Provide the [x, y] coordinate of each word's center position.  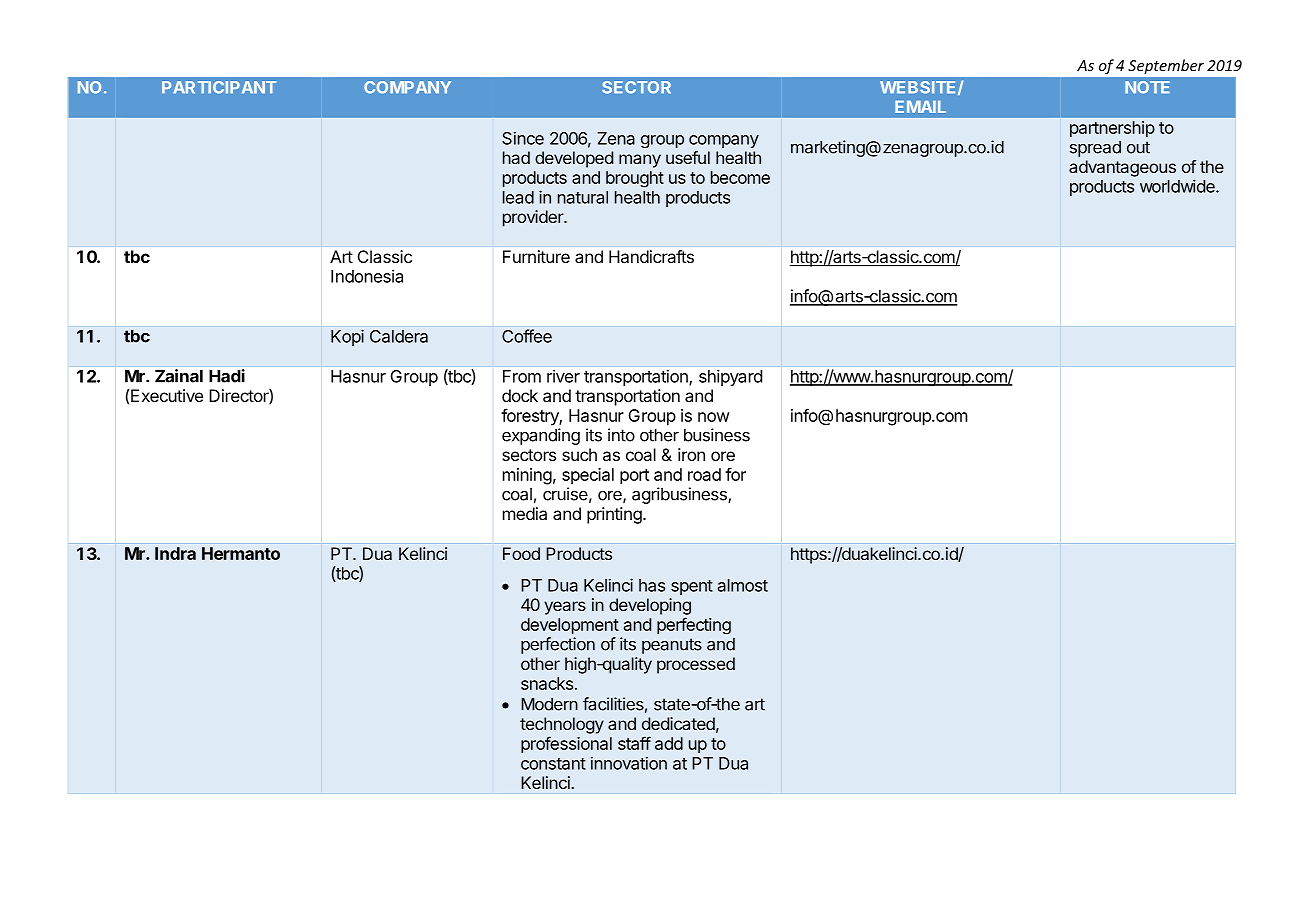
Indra [175, 553]
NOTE [1147, 87]
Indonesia [367, 276]
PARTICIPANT [219, 87]
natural [583, 197]
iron [691, 454]
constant [553, 764]
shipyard [730, 377]
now [714, 417]
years [565, 608]
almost [743, 585]
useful [688, 157]
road [704, 474]
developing [650, 606]
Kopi [347, 337]
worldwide [1178, 186]
